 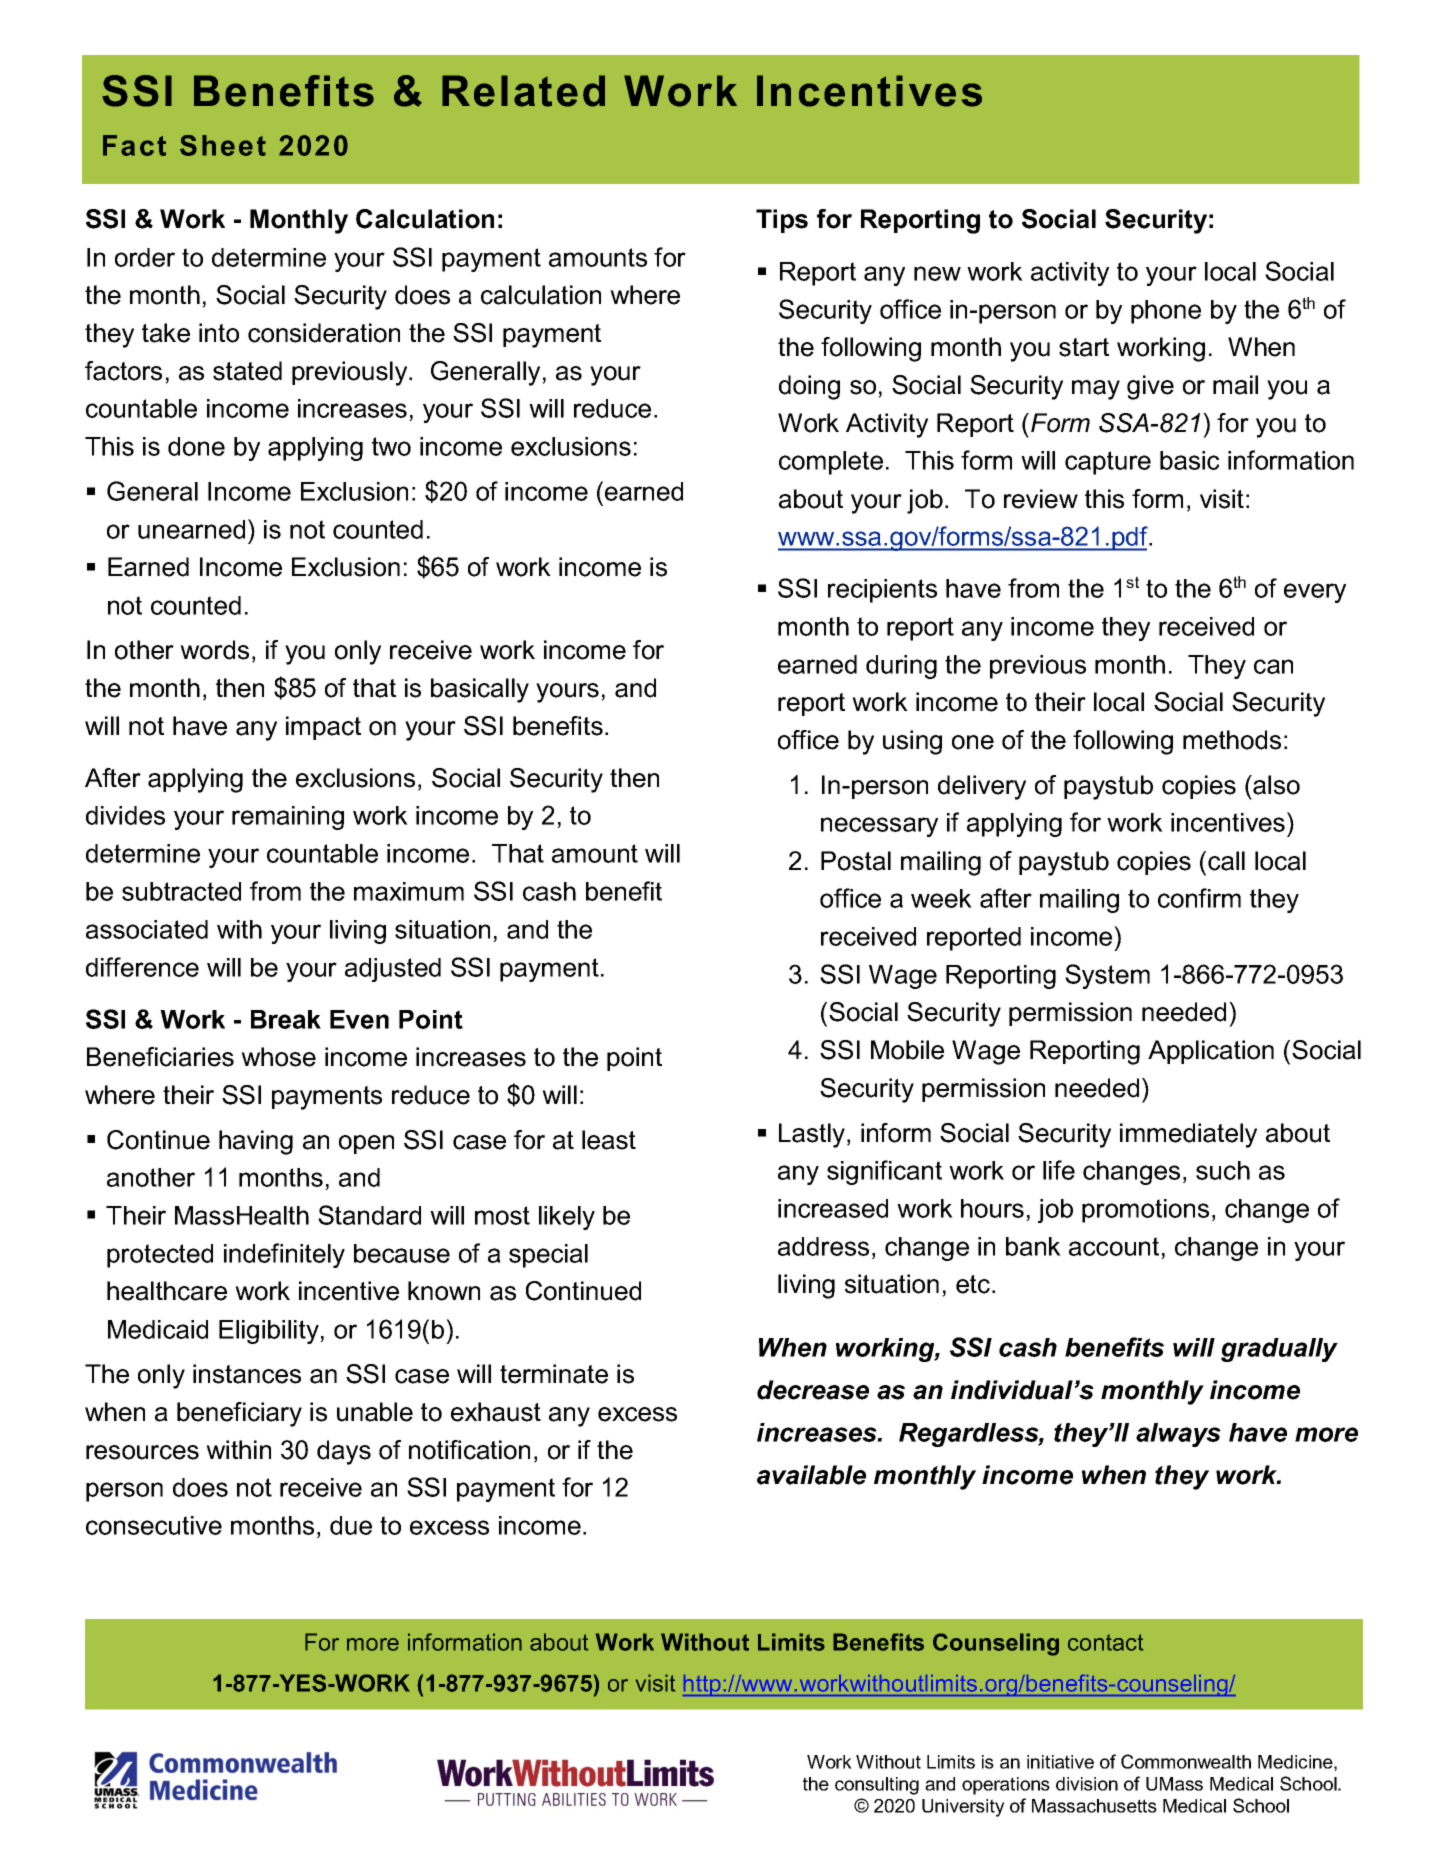 I want to click on phone, so click(x=1166, y=312).
